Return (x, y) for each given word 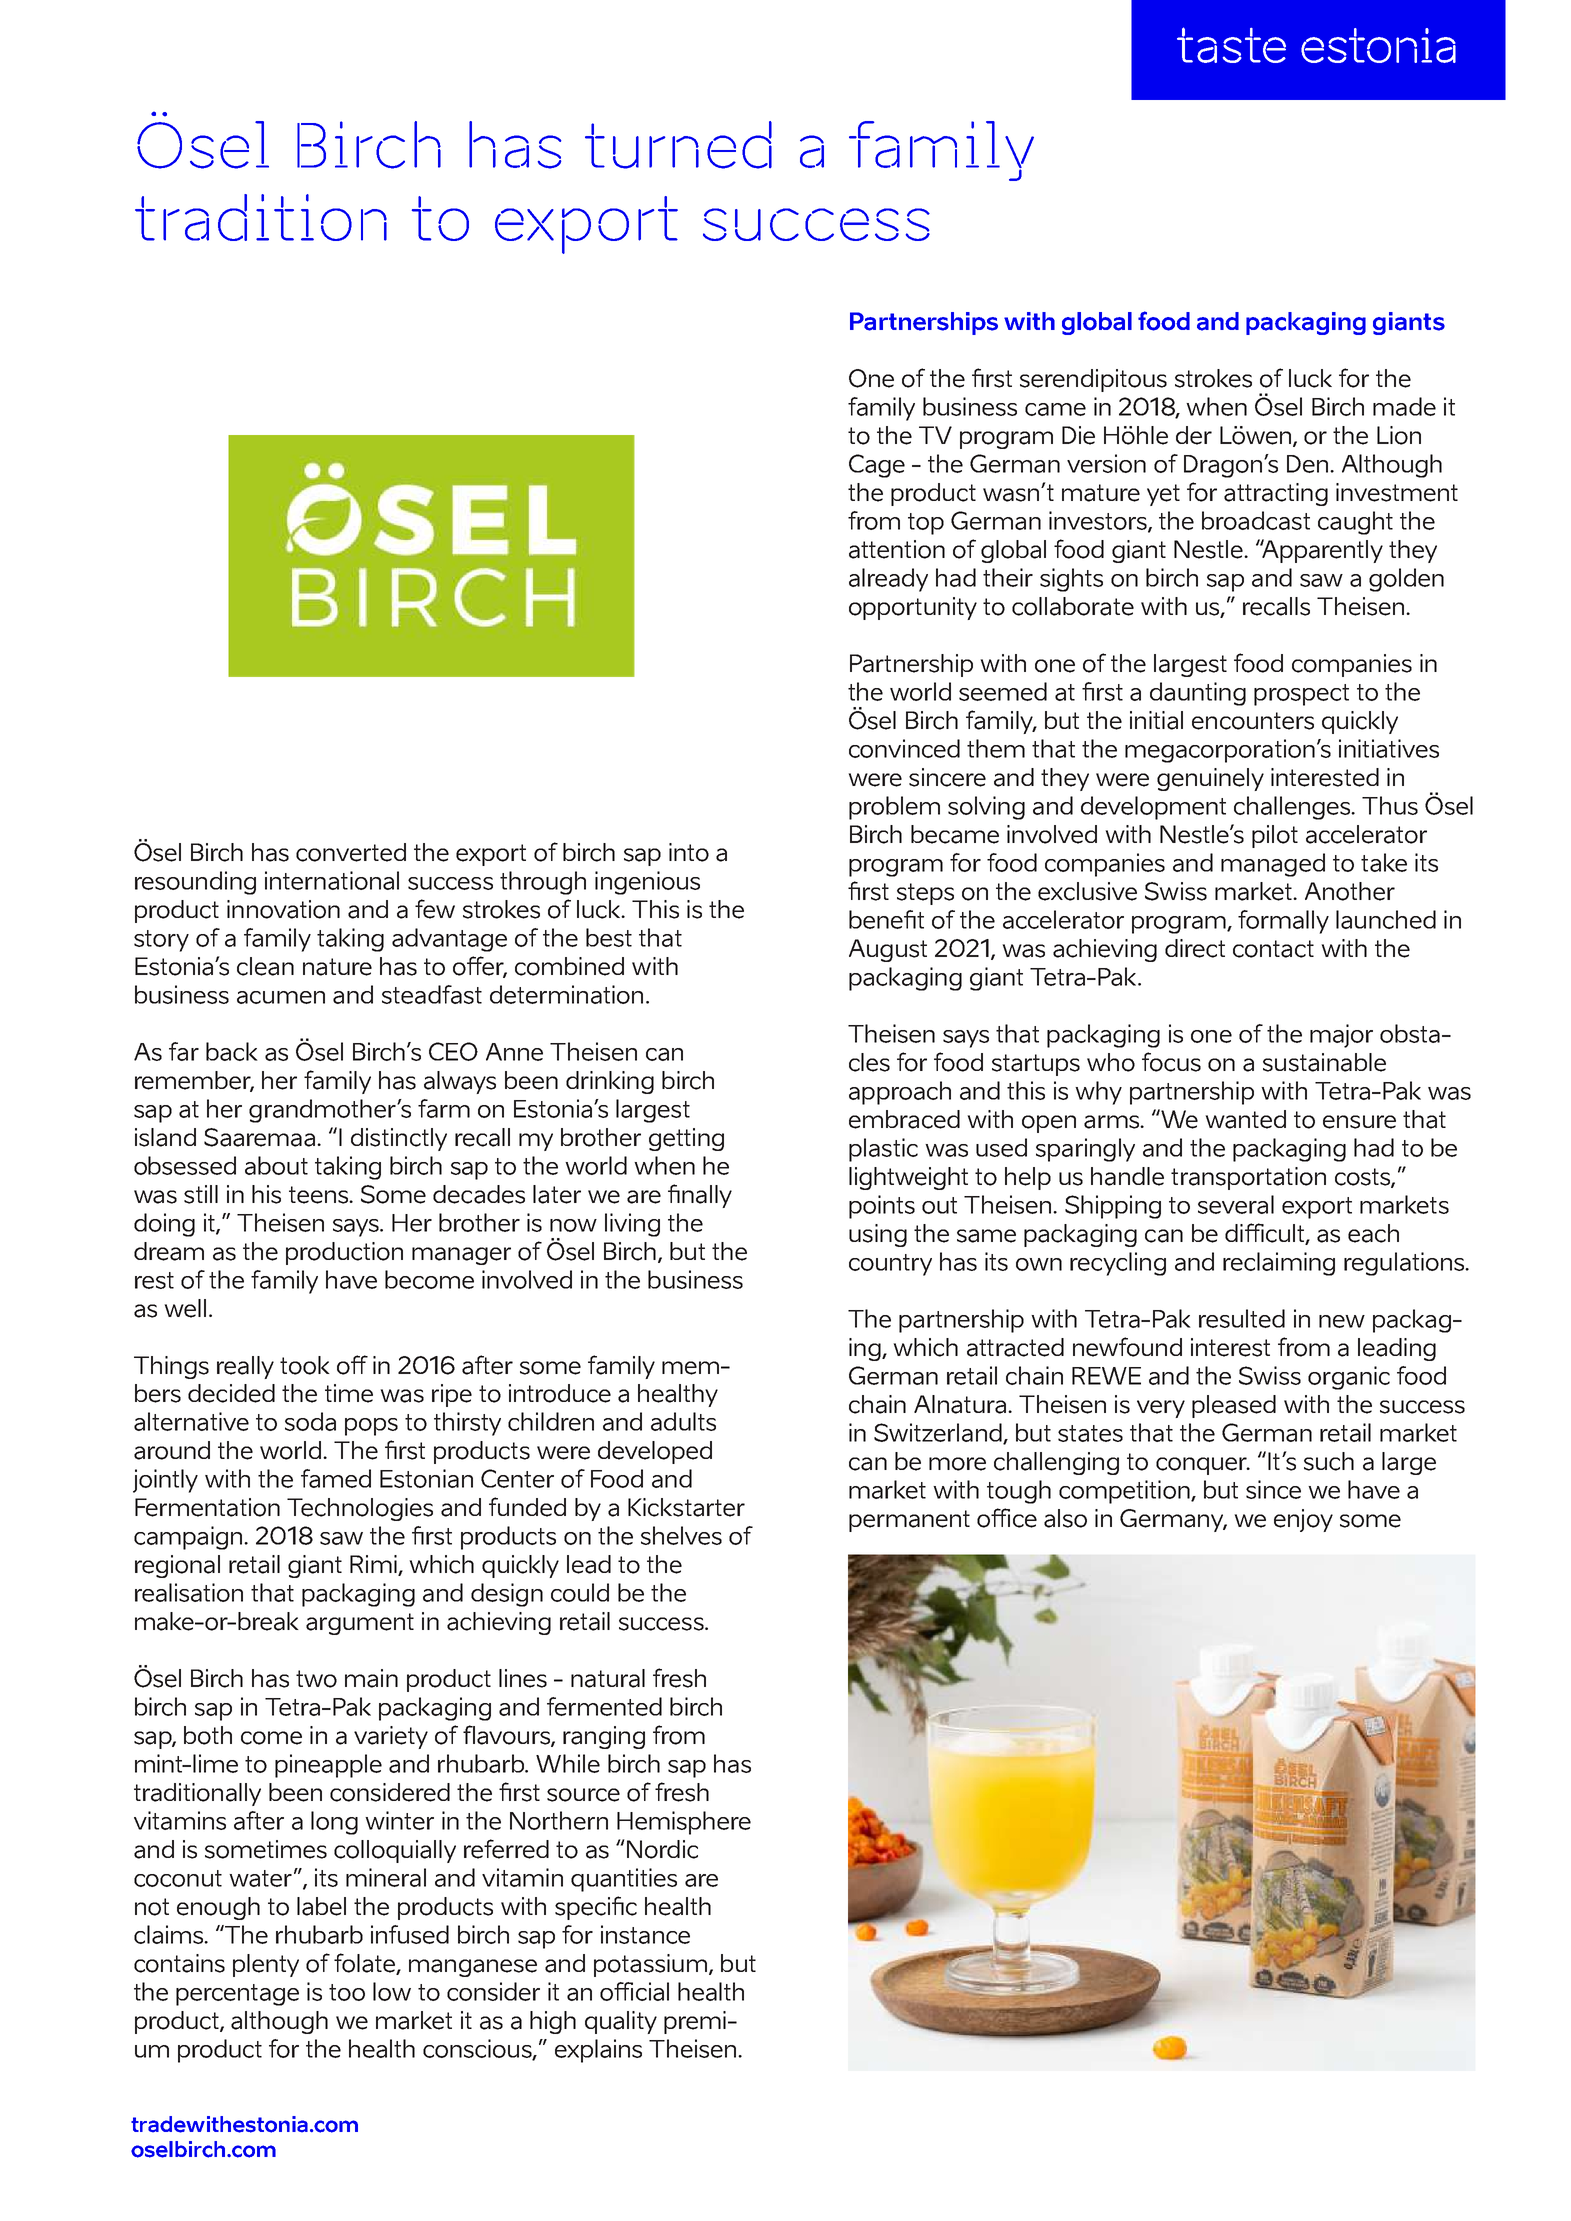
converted (351, 852)
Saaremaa (261, 1137)
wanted (1245, 1119)
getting (686, 1139)
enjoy (1303, 1520)
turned (678, 145)
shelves (681, 1535)
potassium (650, 1965)
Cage (877, 466)
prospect (1301, 695)
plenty (266, 1965)
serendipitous (1093, 380)
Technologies (360, 1509)
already (888, 580)
